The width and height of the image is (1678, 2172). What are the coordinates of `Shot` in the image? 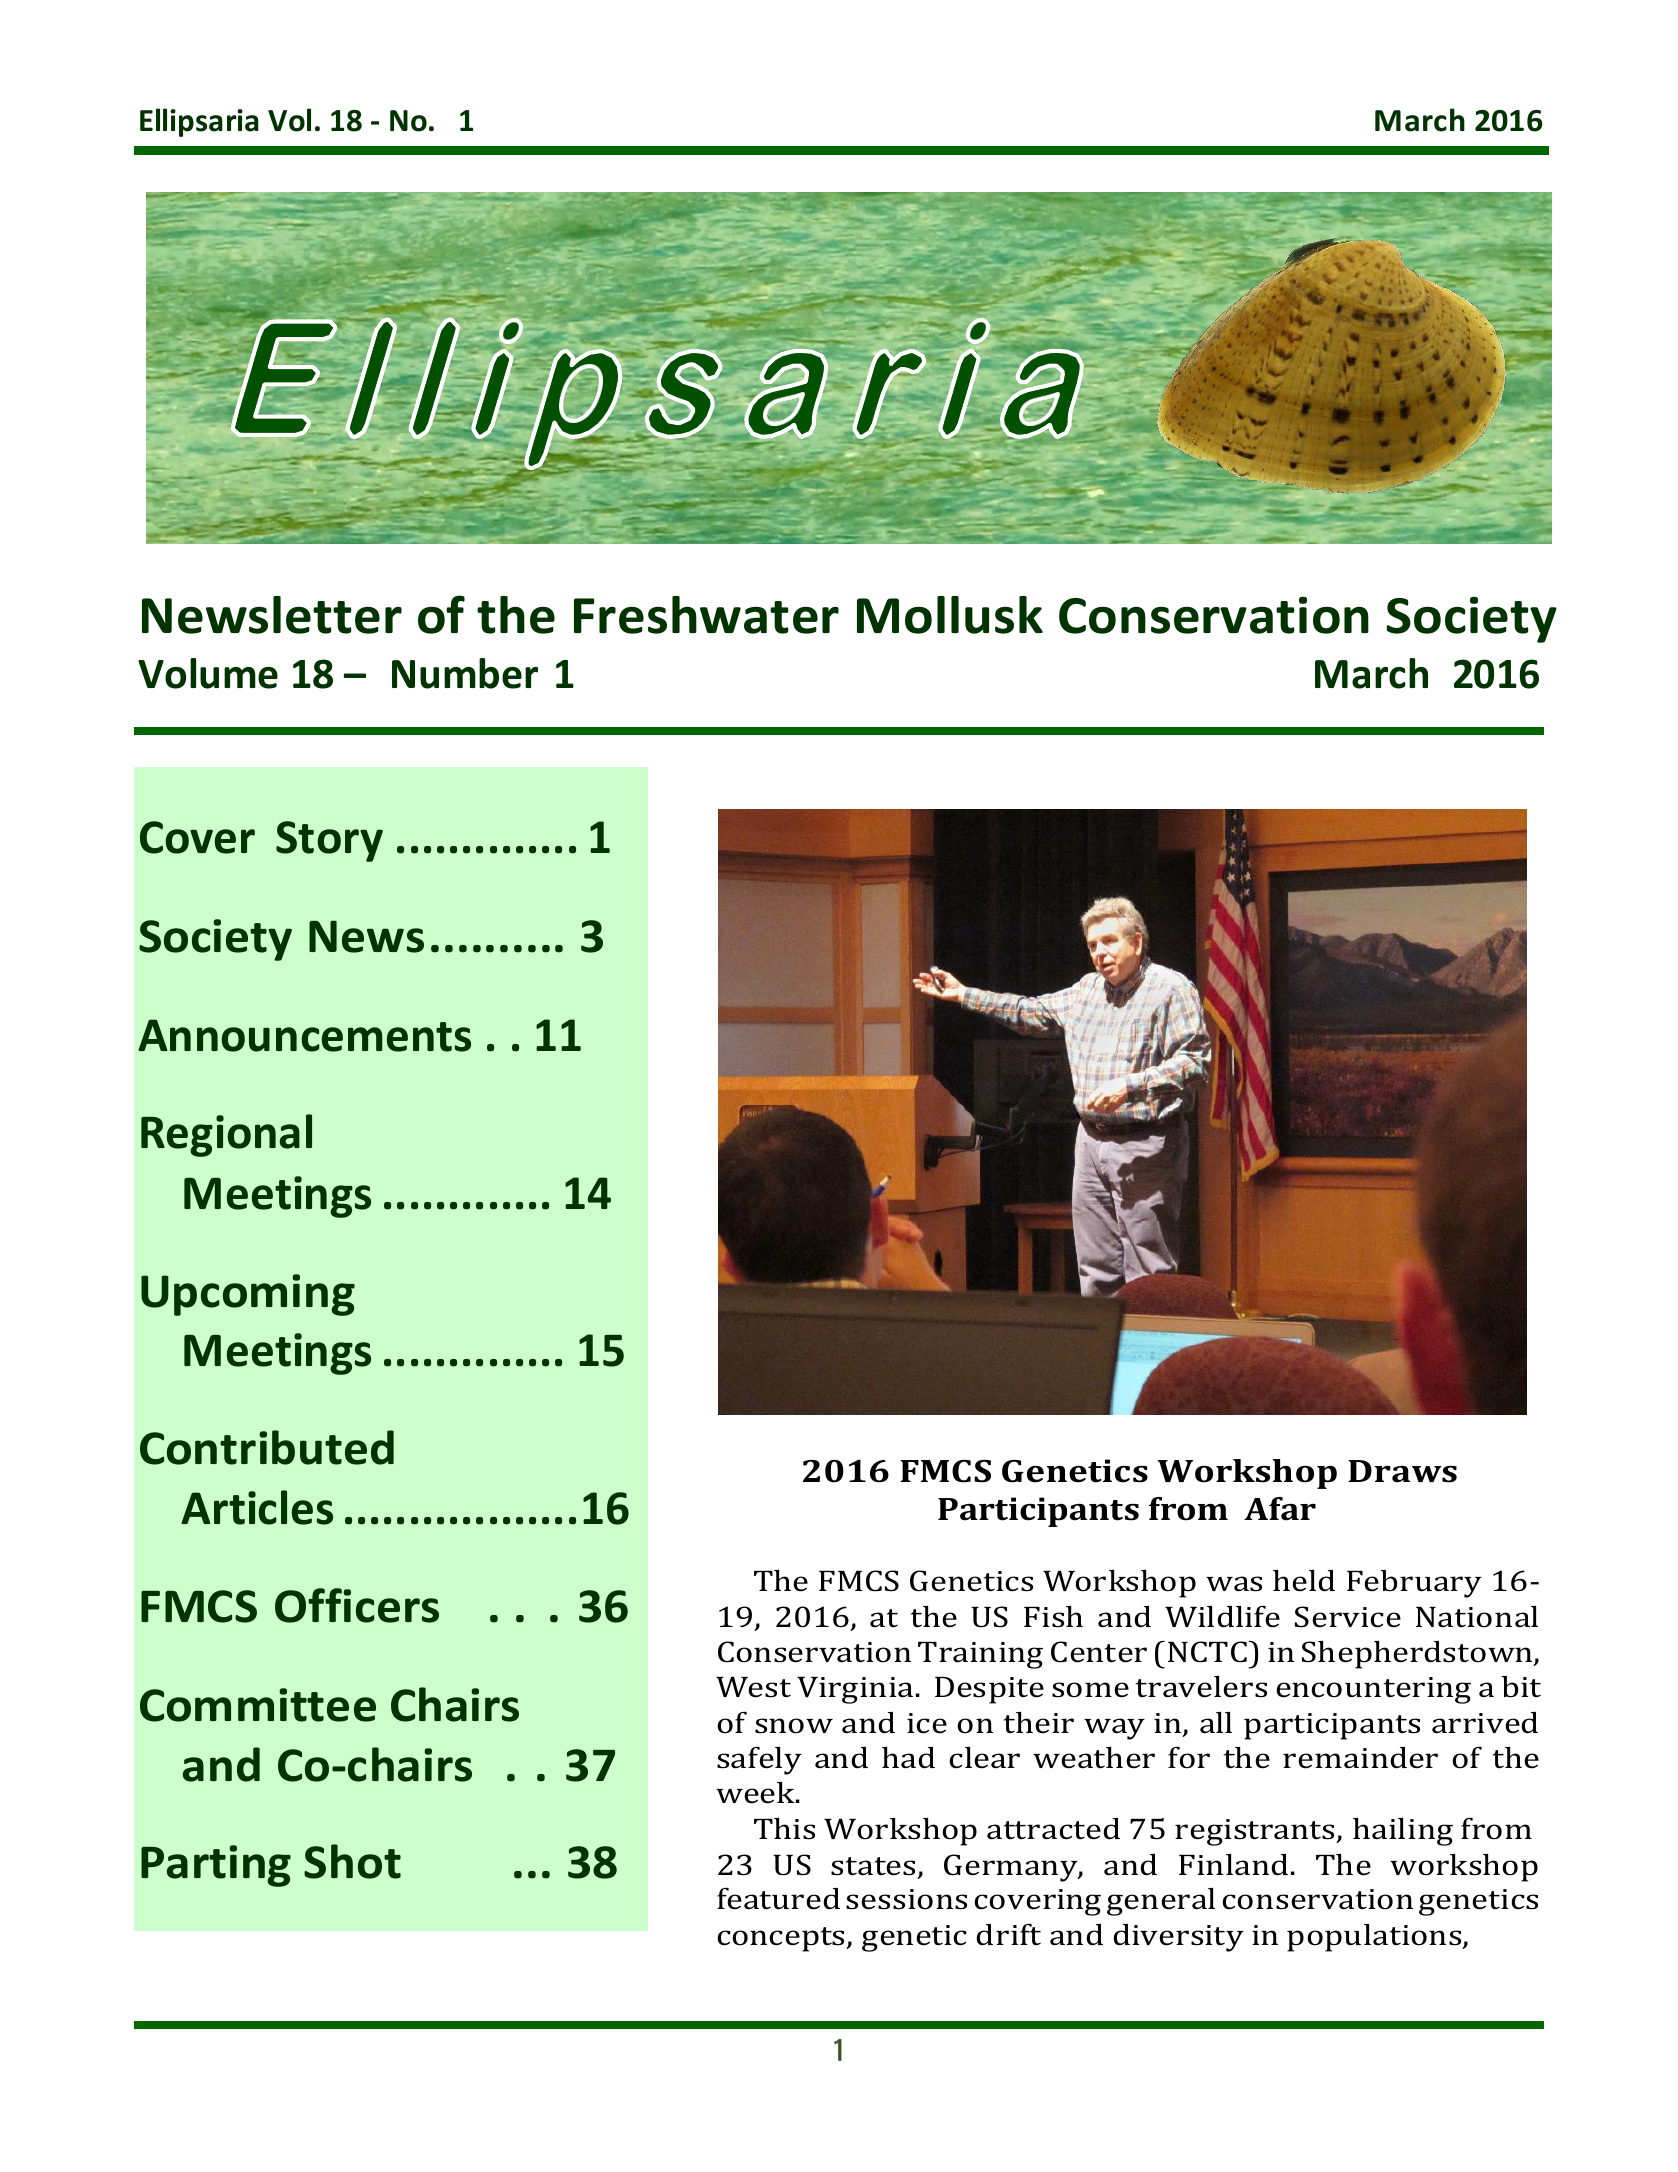 It's located at (352, 1861).
